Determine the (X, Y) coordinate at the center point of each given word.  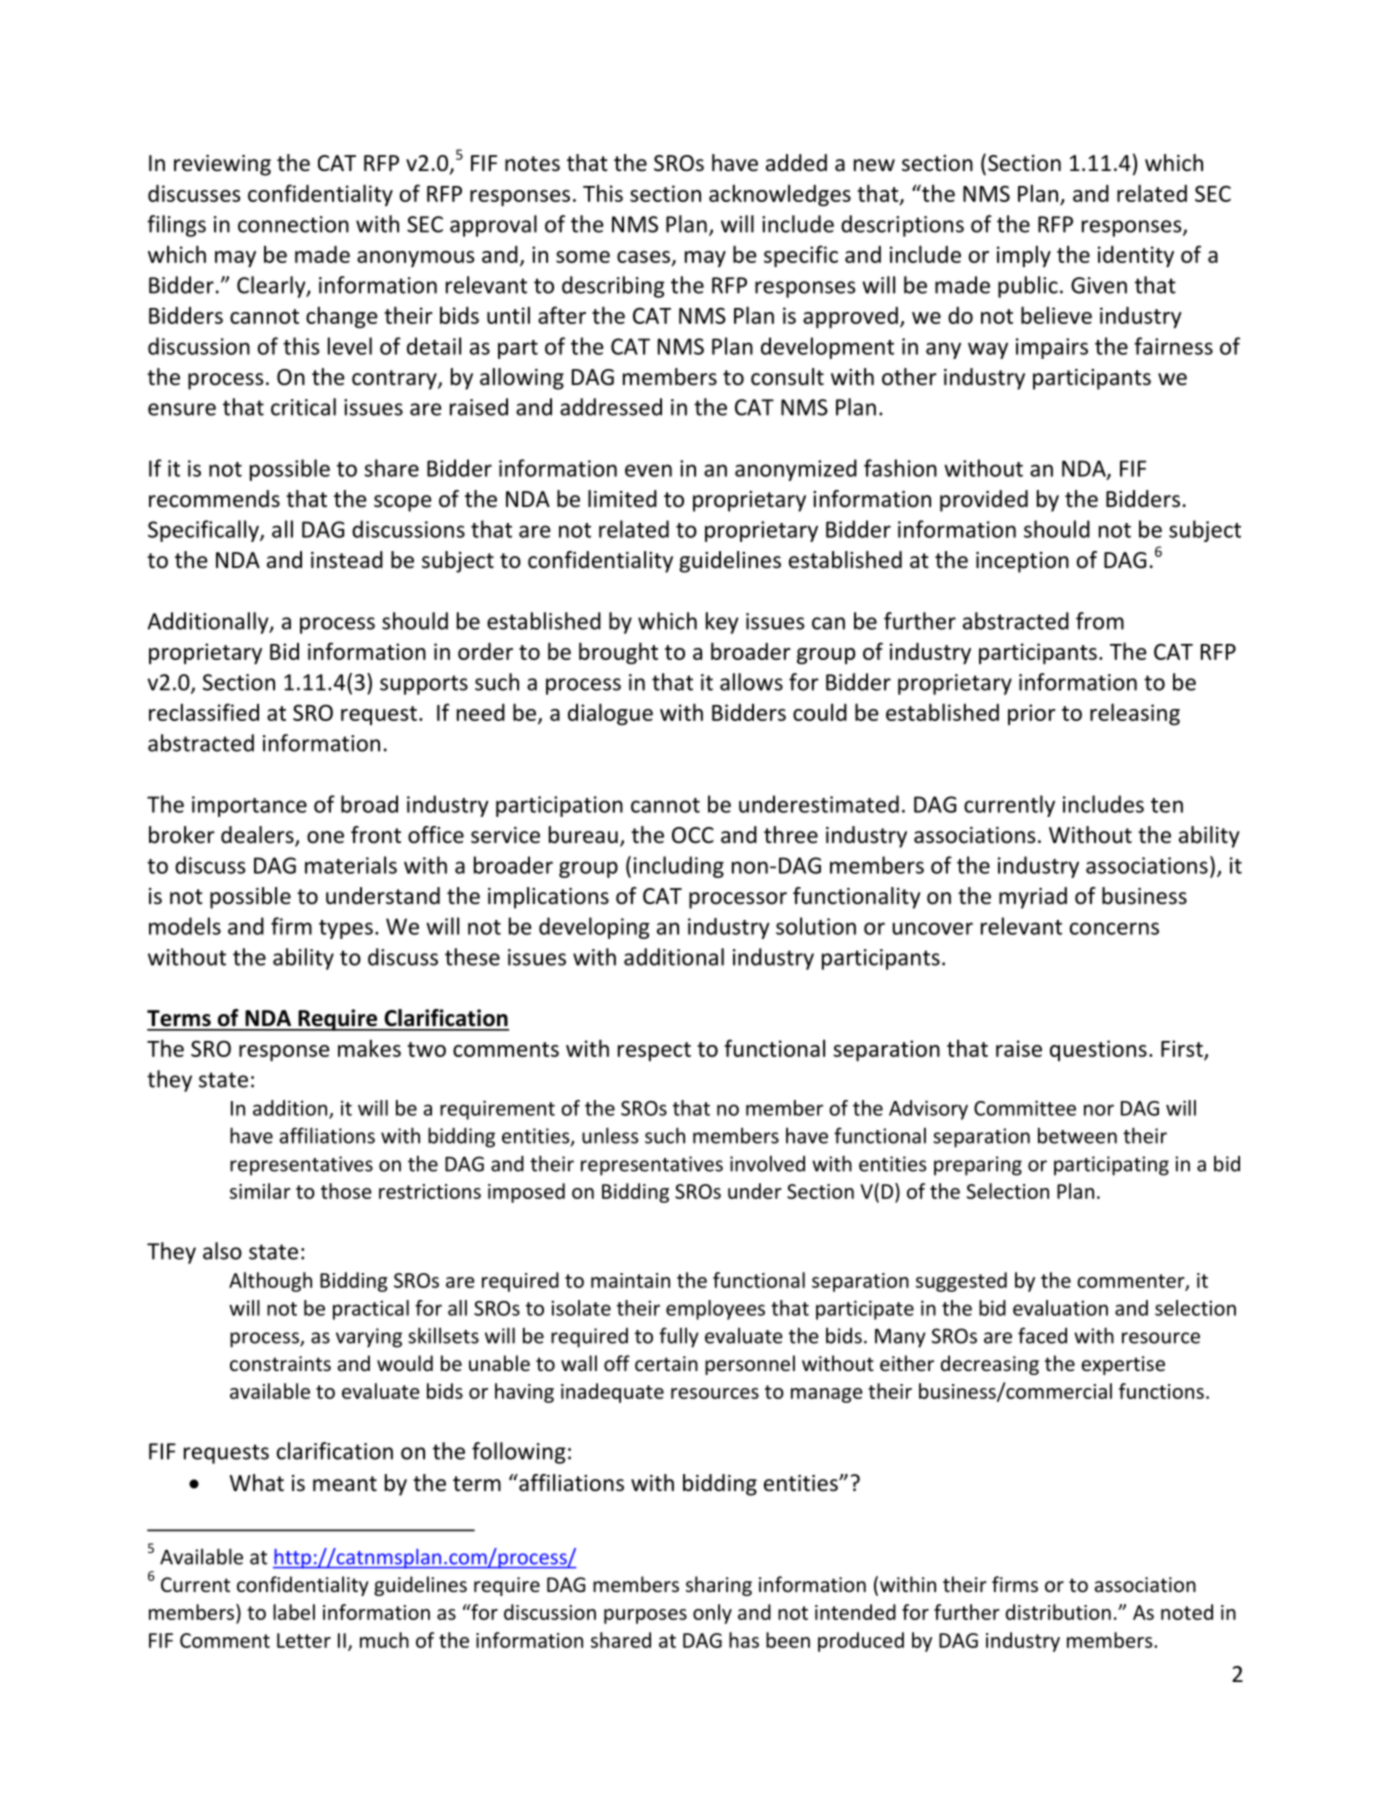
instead (347, 560)
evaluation (1060, 1308)
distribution (1058, 1612)
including (679, 867)
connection (293, 224)
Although (270, 1282)
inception (1022, 562)
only (712, 1614)
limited (622, 499)
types (346, 929)
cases (645, 258)
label (294, 1612)
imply (1024, 256)
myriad (1033, 898)
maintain (630, 1280)
